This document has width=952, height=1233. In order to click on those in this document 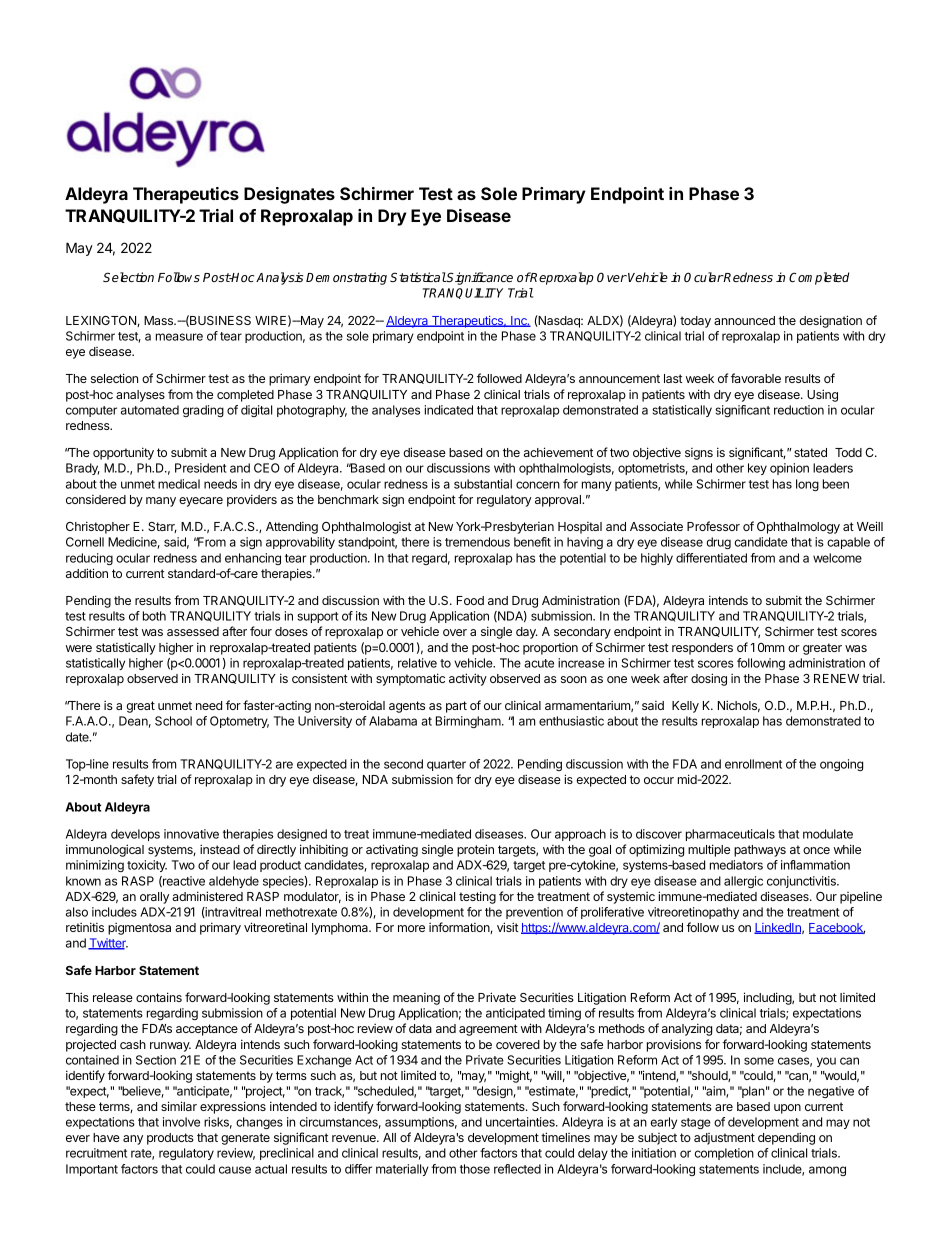, I will do `click(475, 1169)`.
